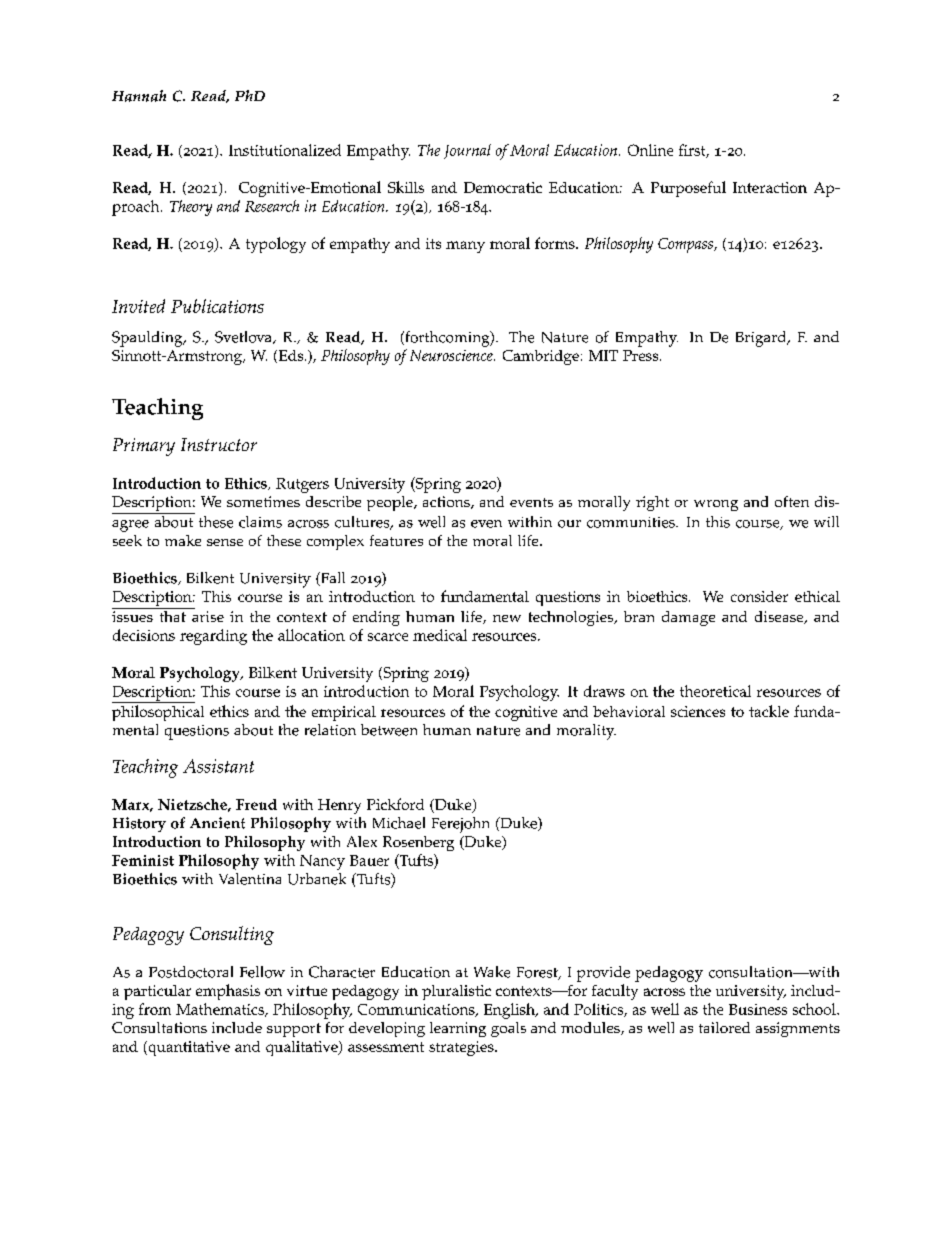 The image size is (952, 1233). What do you see at coordinates (225, 542) in the screenshot?
I see `sense` at bounding box center [225, 542].
